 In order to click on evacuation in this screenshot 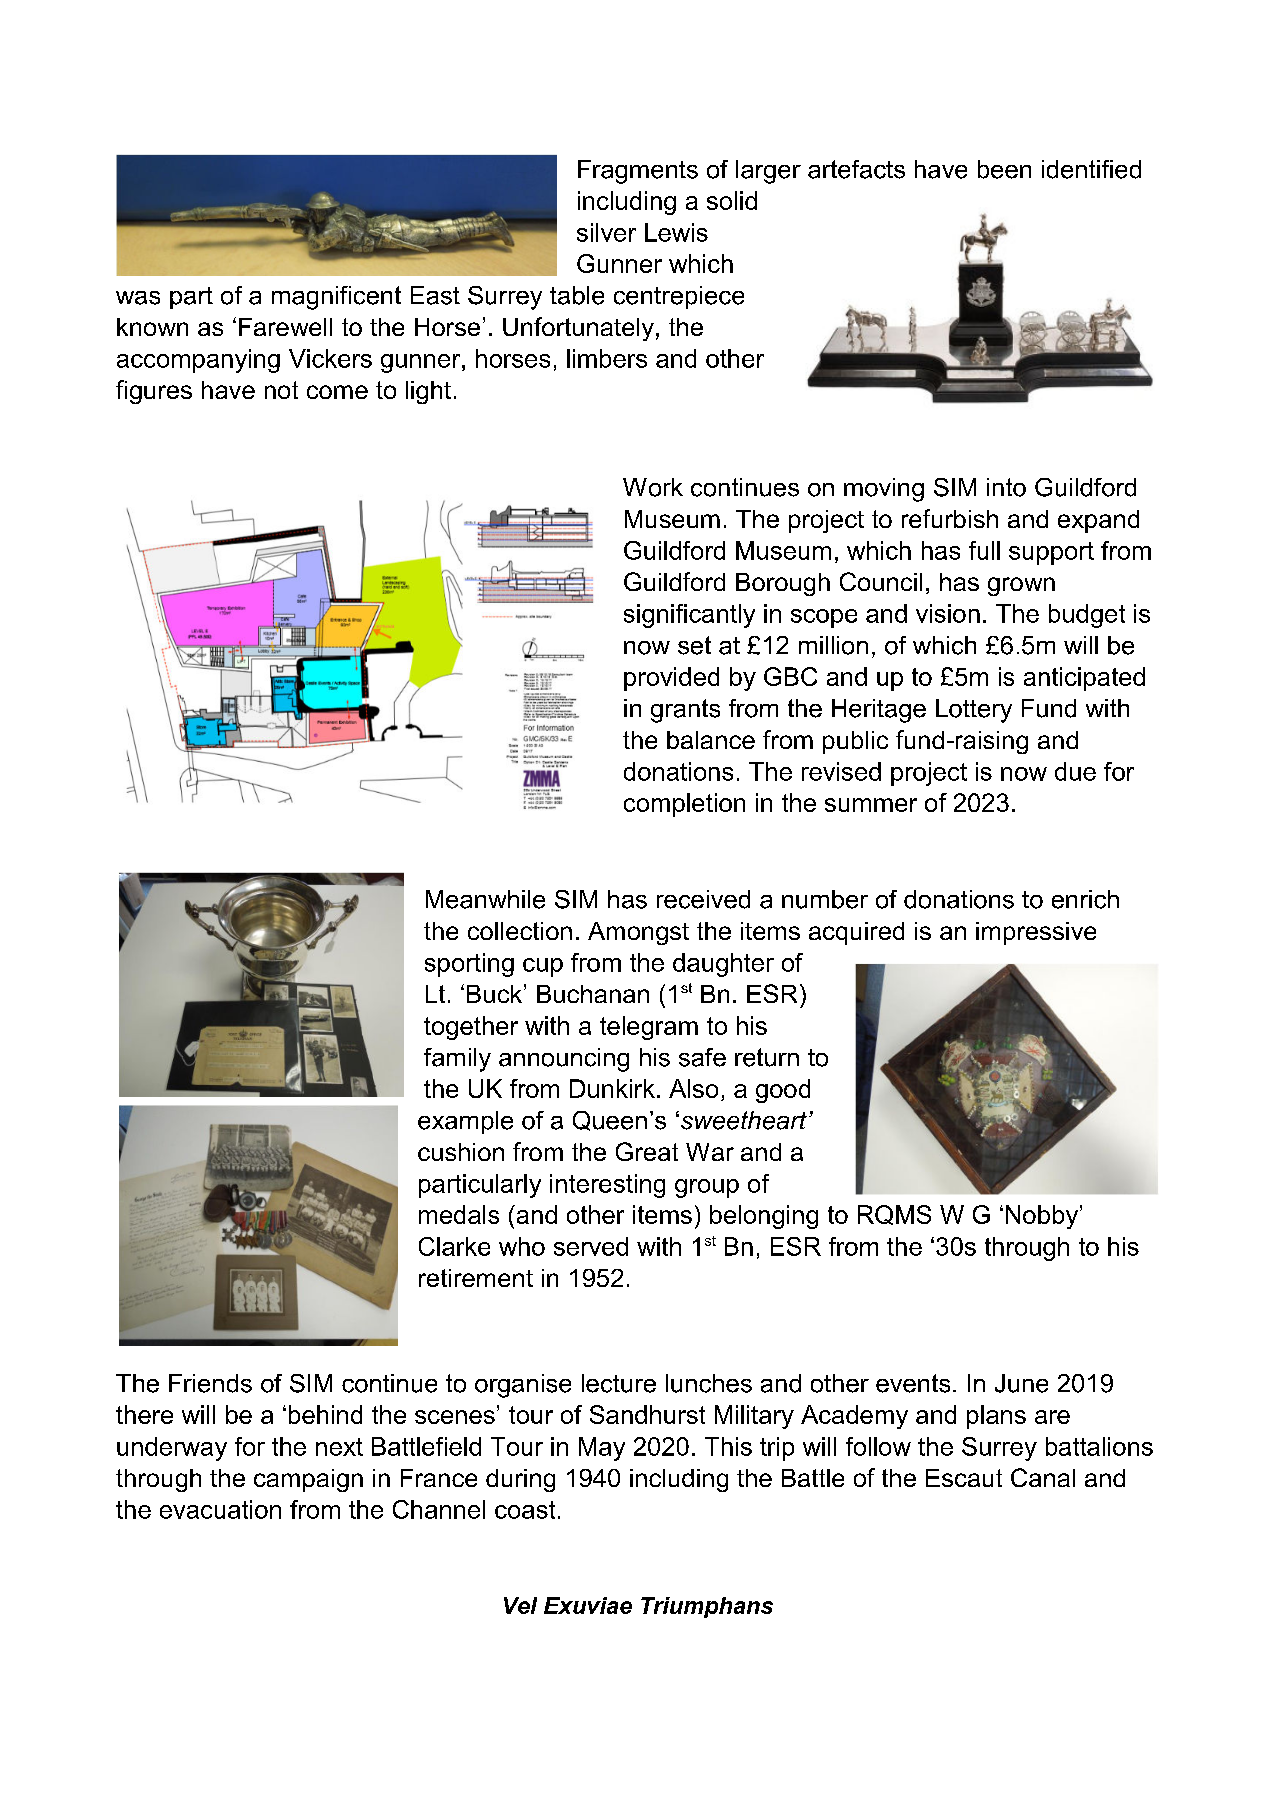, I will do `click(220, 1509)`.
